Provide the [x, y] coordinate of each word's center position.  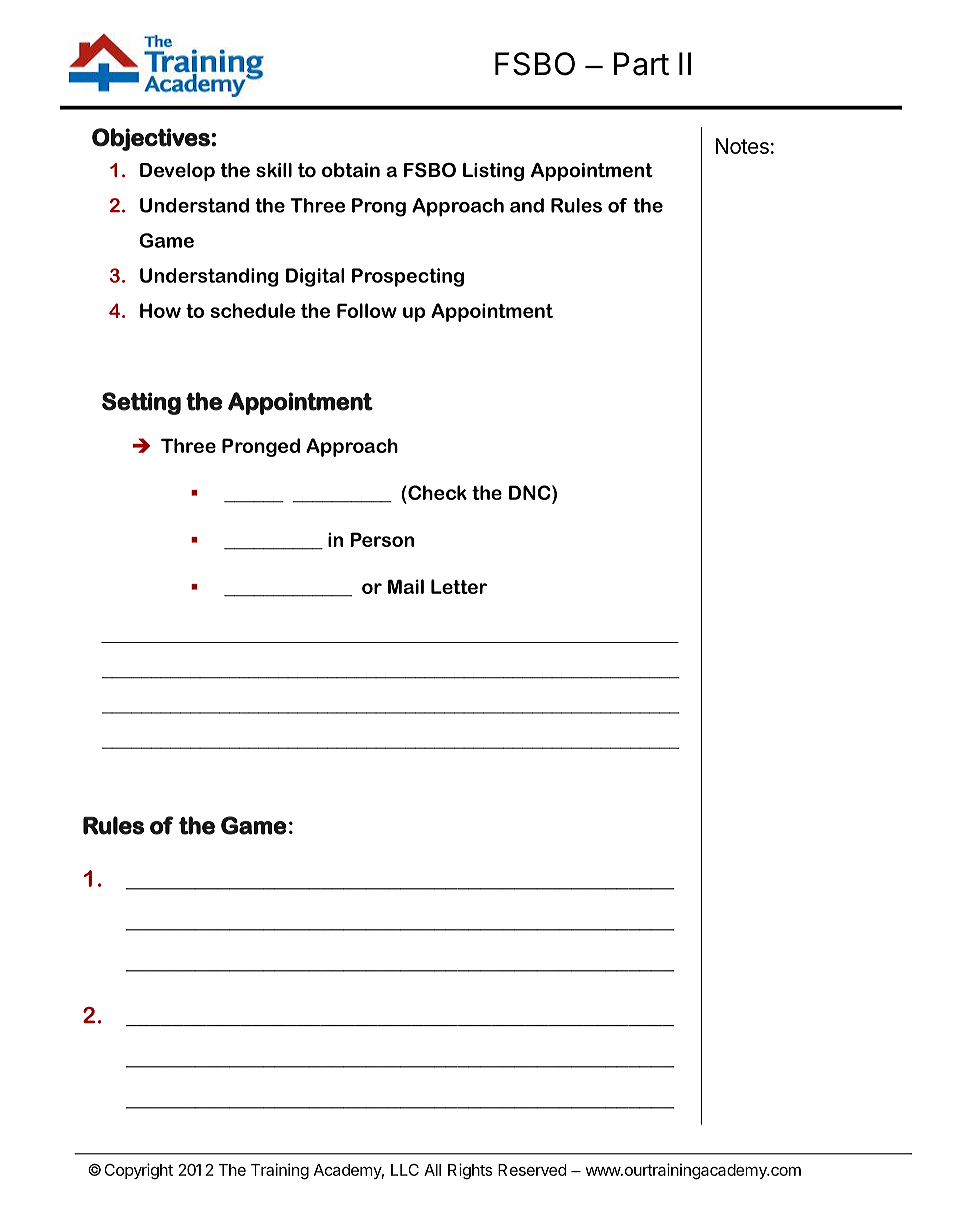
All [432, 1170]
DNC [531, 492]
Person [382, 539]
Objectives [151, 139]
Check [436, 492]
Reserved [532, 1170]
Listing [493, 172]
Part [641, 64]
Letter [459, 586]
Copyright [138, 1171]
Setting [141, 403]
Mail [406, 586]
